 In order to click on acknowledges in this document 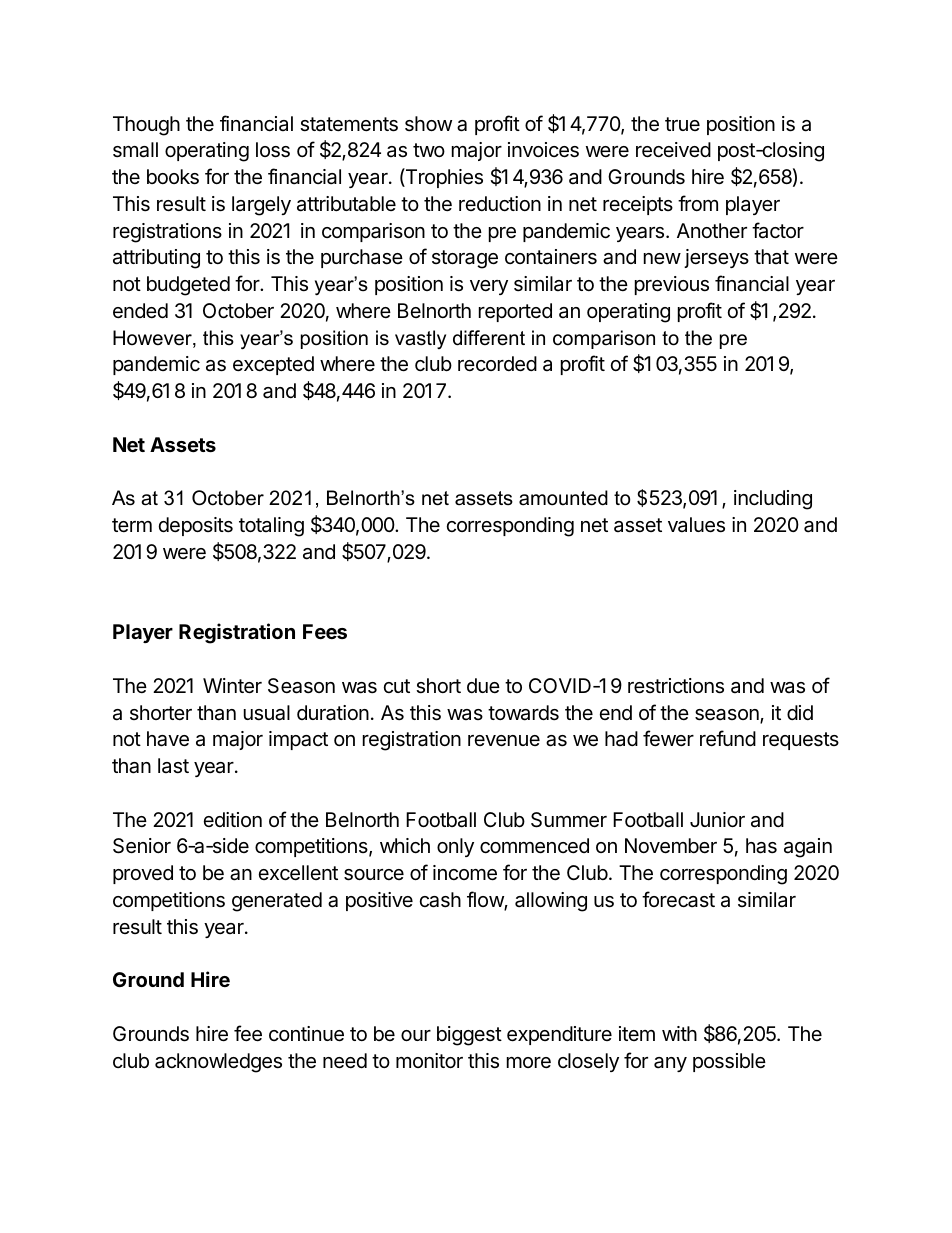, I will do `click(218, 1063)`.
